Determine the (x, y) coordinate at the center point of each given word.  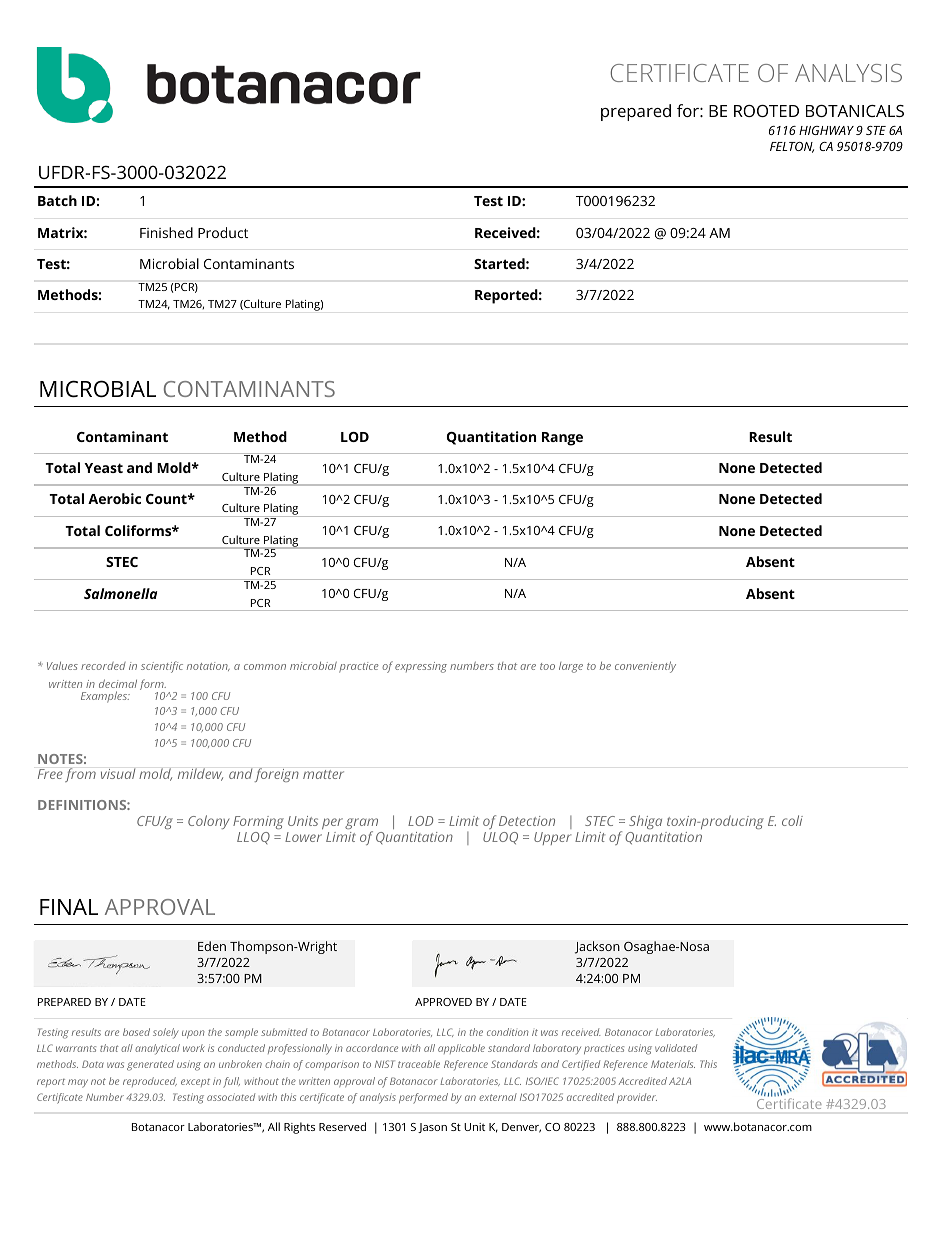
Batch (57, 200)
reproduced (150, 1082)
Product (223, 232)
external (498, 1097)
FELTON (792, 147)
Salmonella (120, 593)
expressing (421, 667)
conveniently (645, 667)
